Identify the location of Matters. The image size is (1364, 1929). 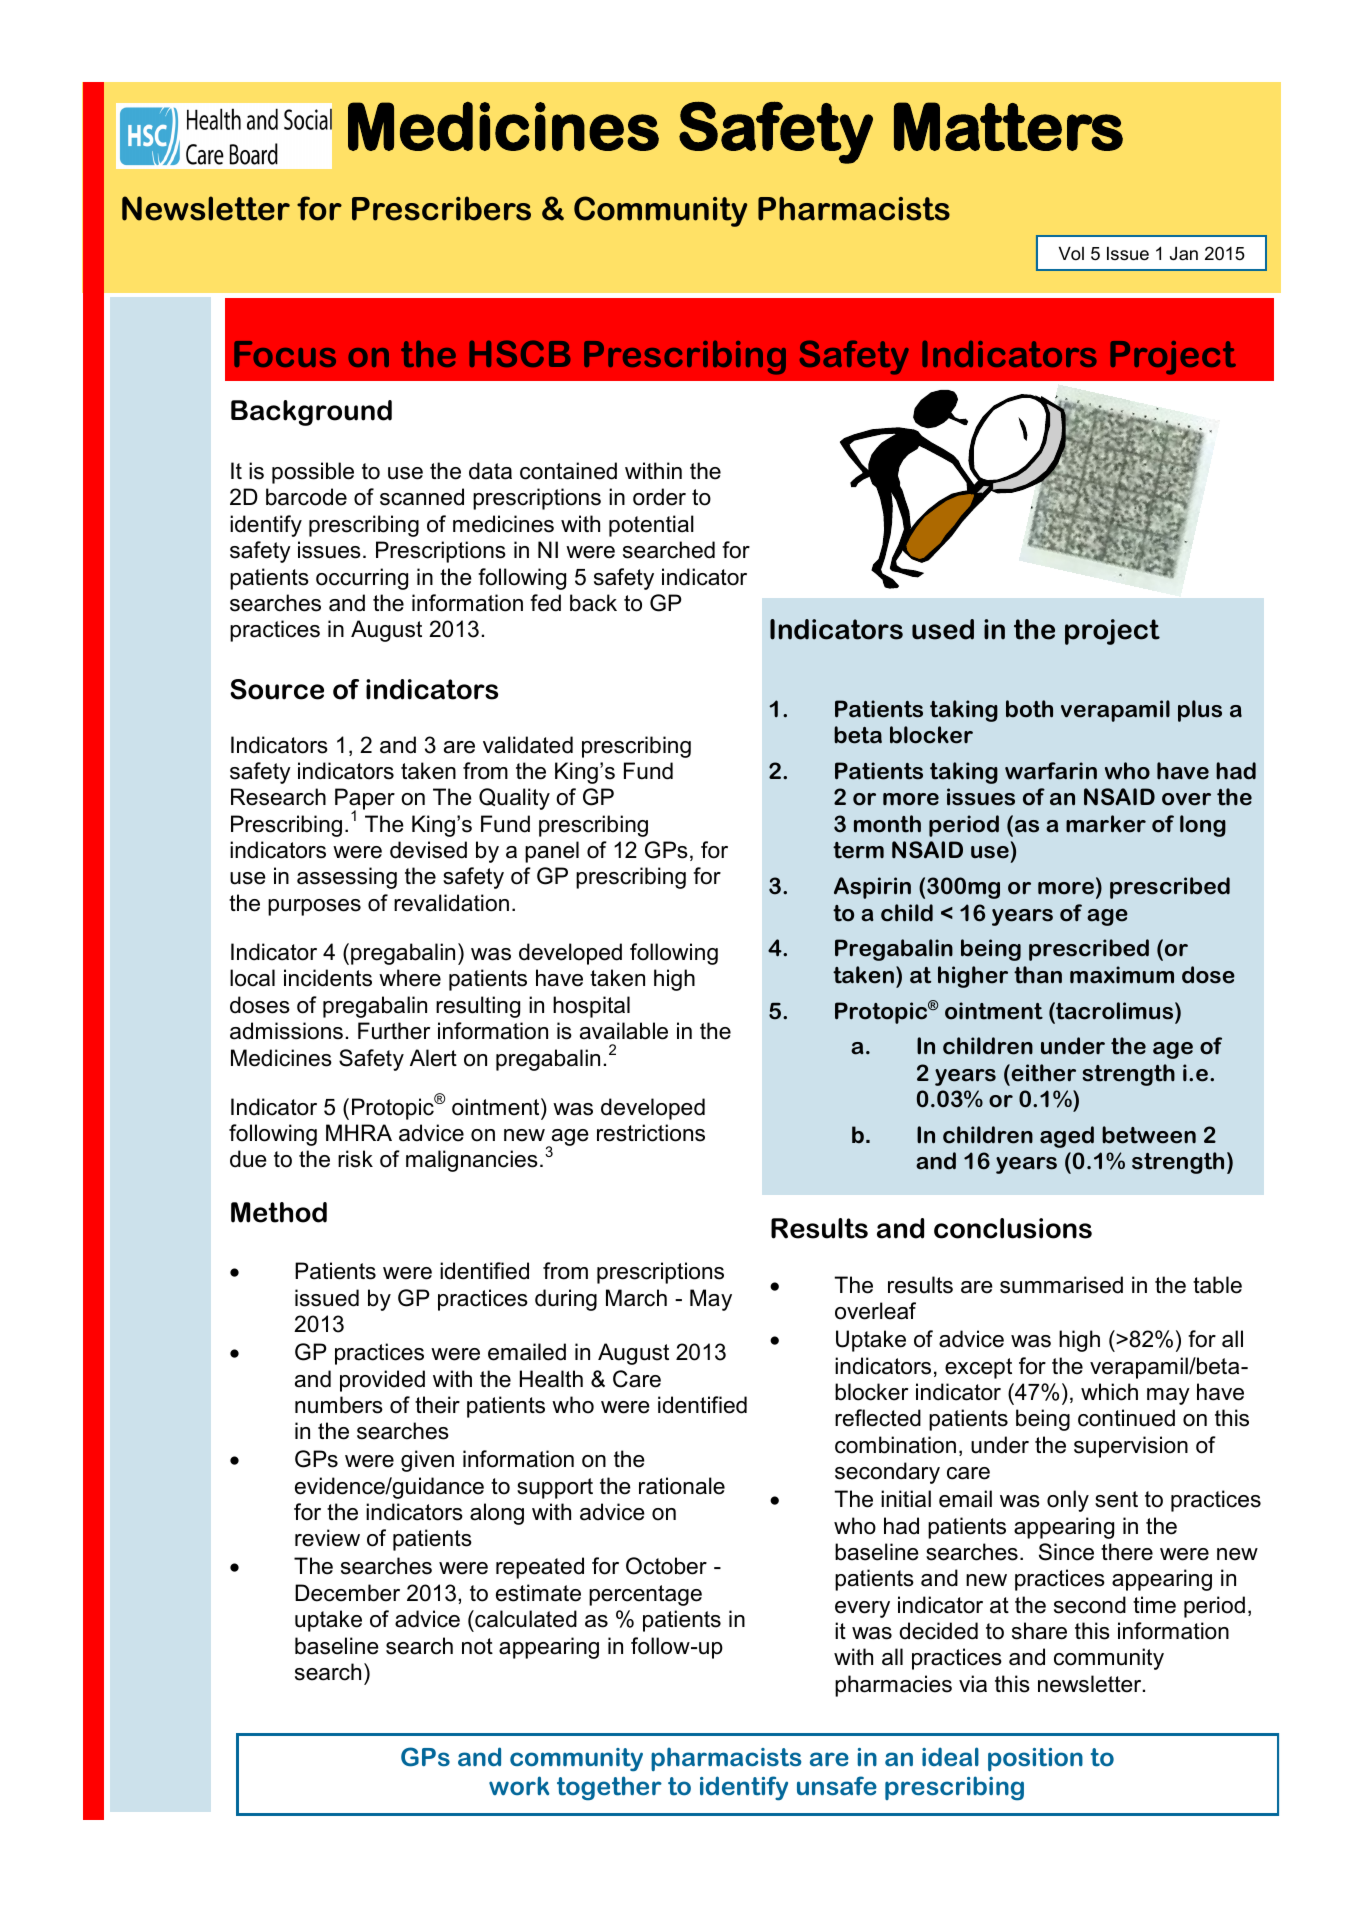
(1008, 126).
